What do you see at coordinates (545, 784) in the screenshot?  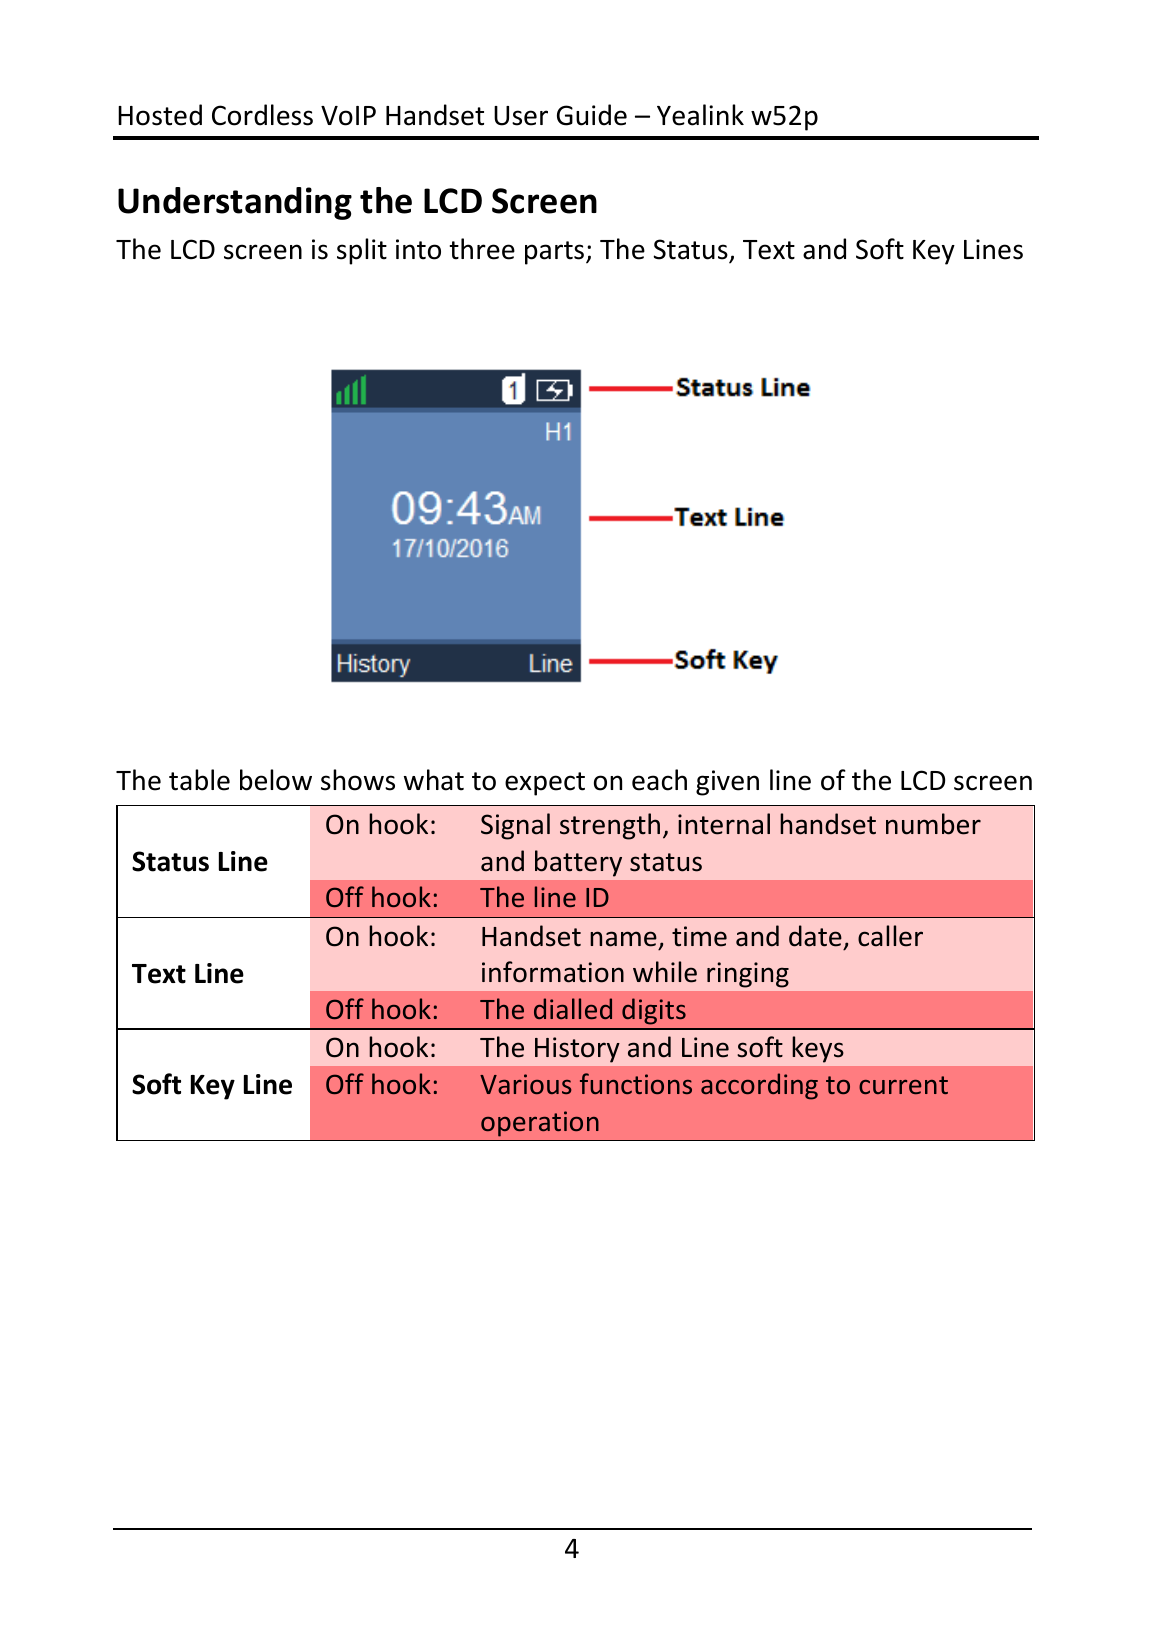 I see `expect` at bounding box center [545, 784].
